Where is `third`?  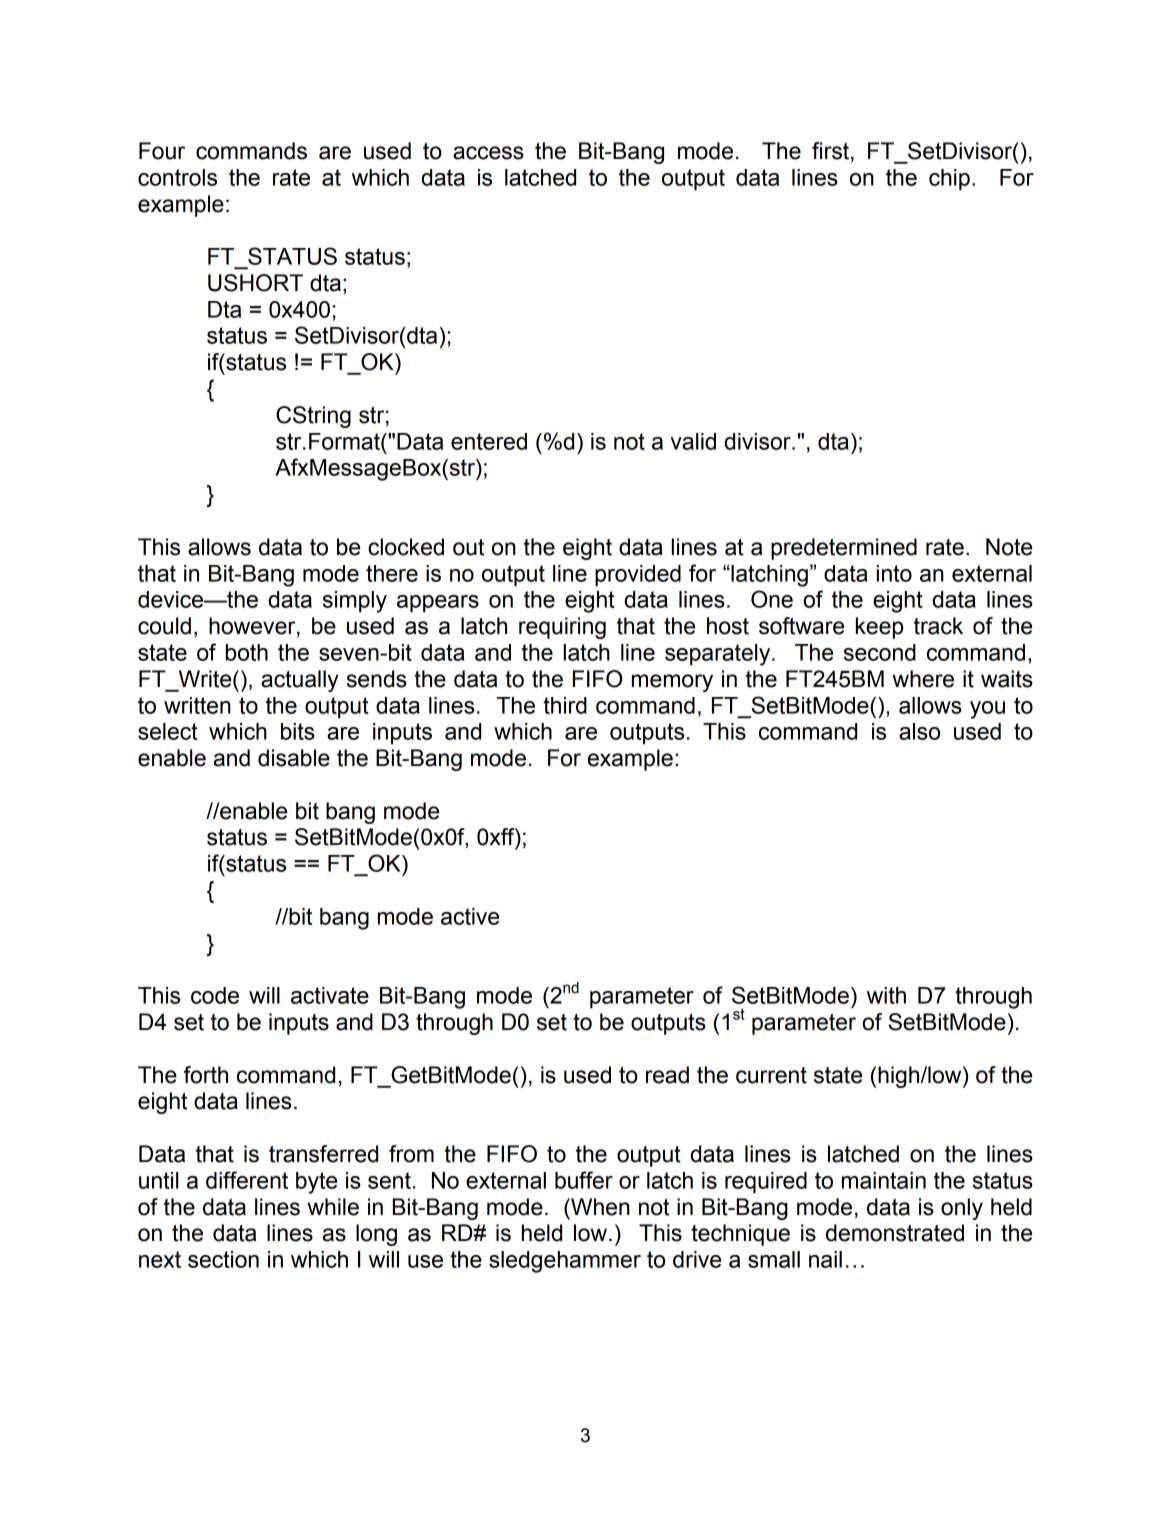
third is located at coordinates (565, 705).
